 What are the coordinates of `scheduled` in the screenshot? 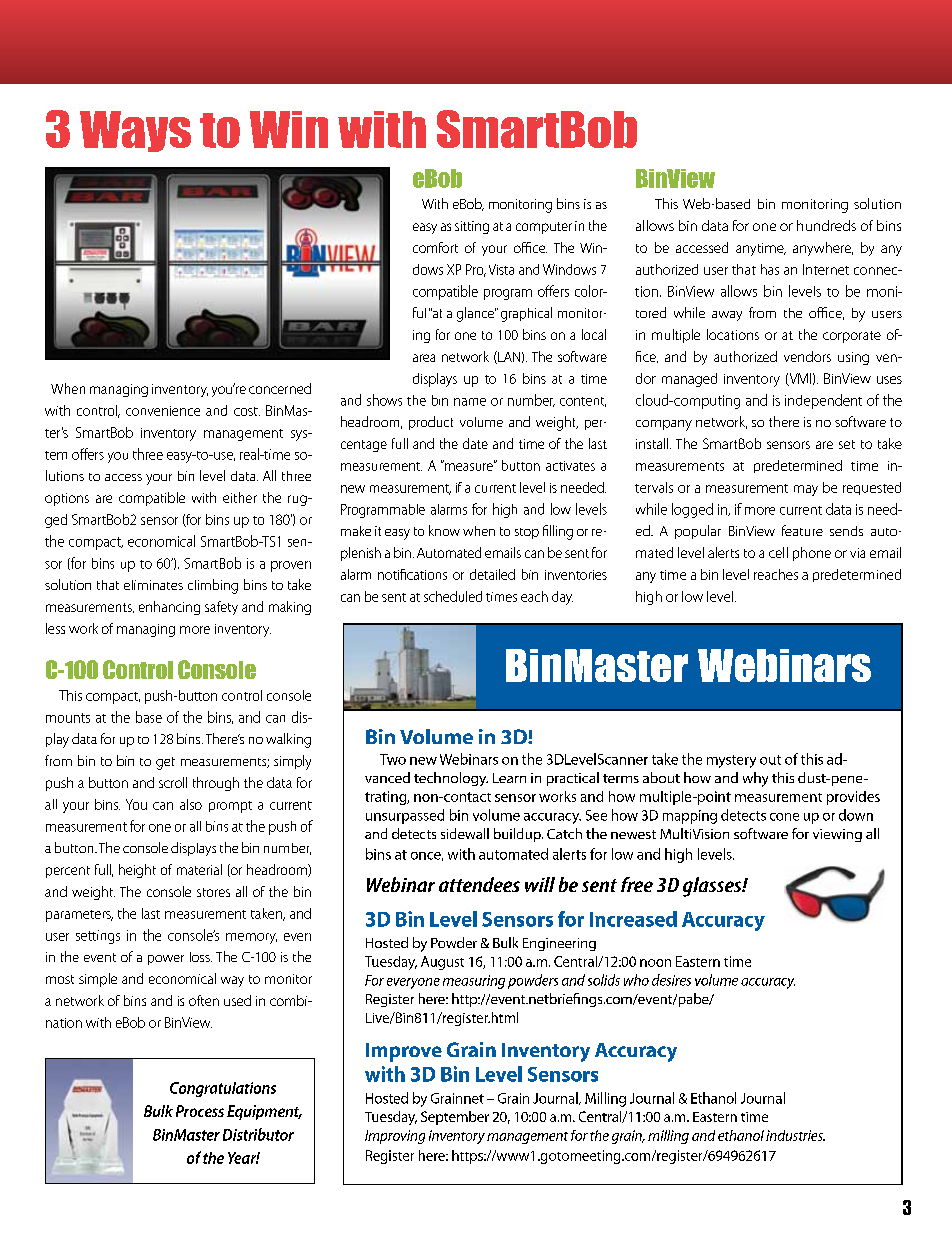 It's located at (453, 596).
